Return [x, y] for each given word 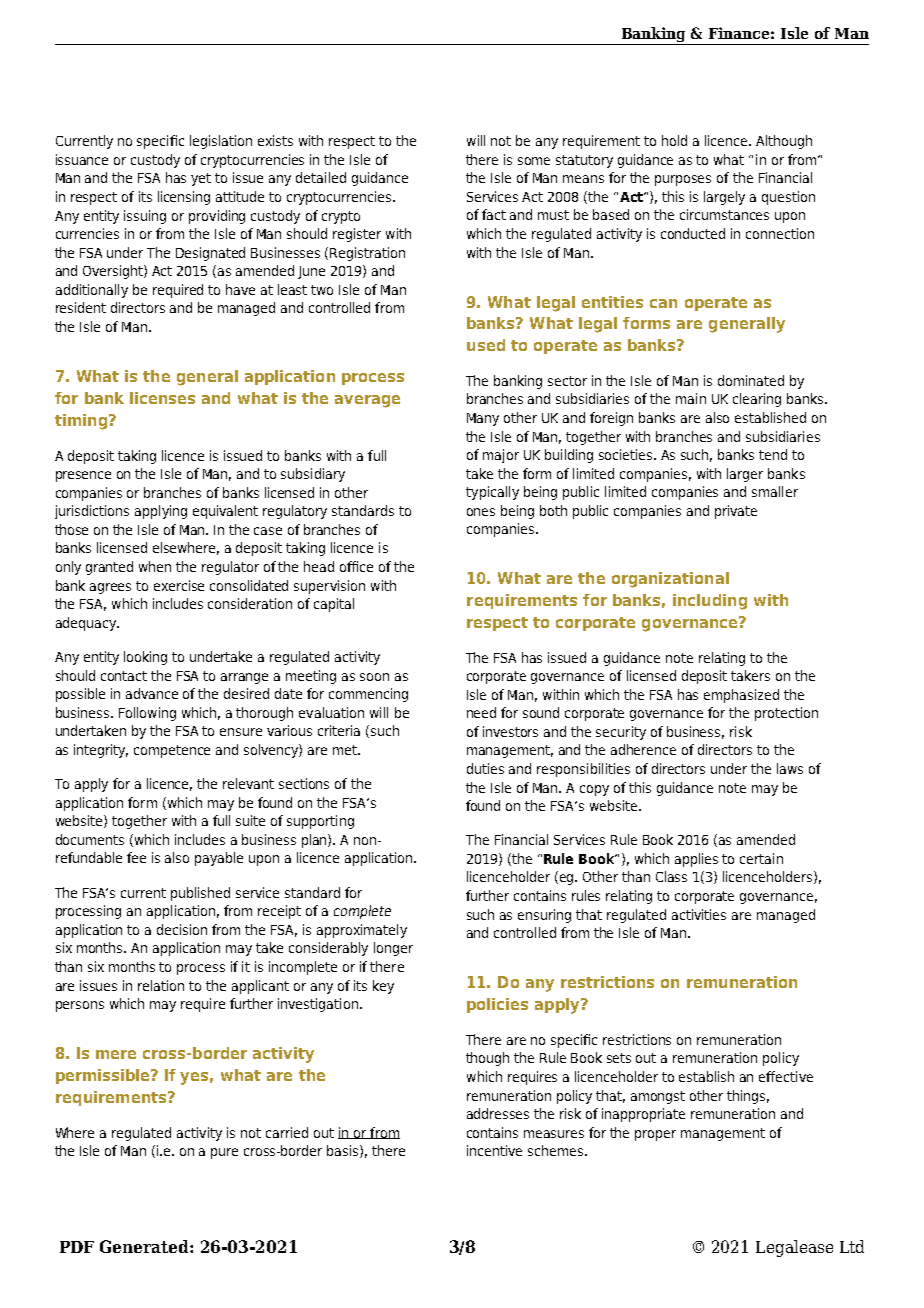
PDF [77, 1247]
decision [182, 929]
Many [483, 419]
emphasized [741, 696]
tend [773, 454]
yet [201, 179]
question [788, 198]
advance [152, 693]
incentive [494, 1150]
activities [699, 914]
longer [393, 949]
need [481, 712]
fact [494, 214]
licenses [162, 398]
